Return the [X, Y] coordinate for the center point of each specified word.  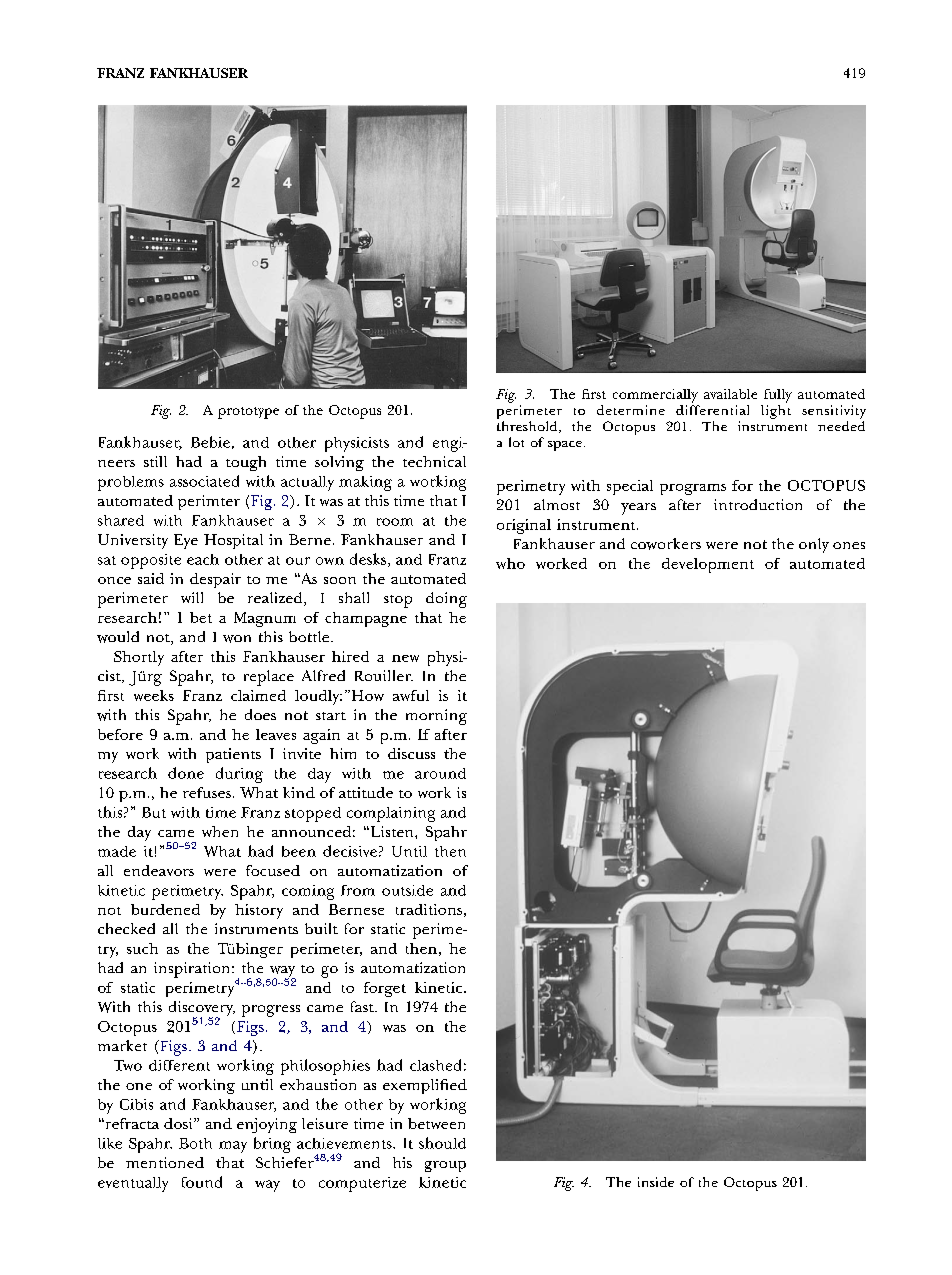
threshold [528, 427]
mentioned [165, 1162]
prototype [248, 413]
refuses [207, 792]
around [440, 773]
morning [436, 717]
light [776, 412]
